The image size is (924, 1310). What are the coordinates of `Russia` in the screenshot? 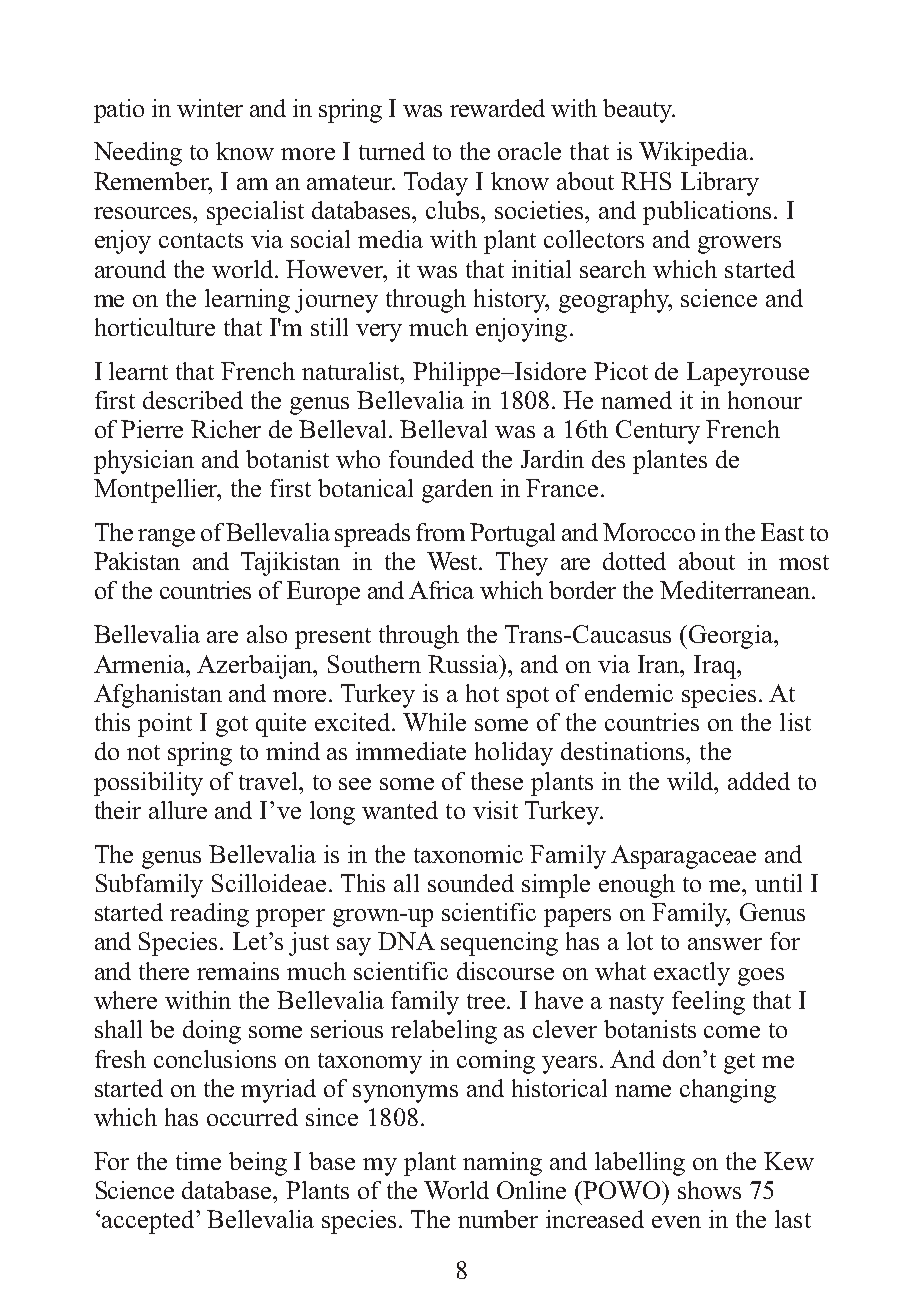 It's located at (464, 664).
